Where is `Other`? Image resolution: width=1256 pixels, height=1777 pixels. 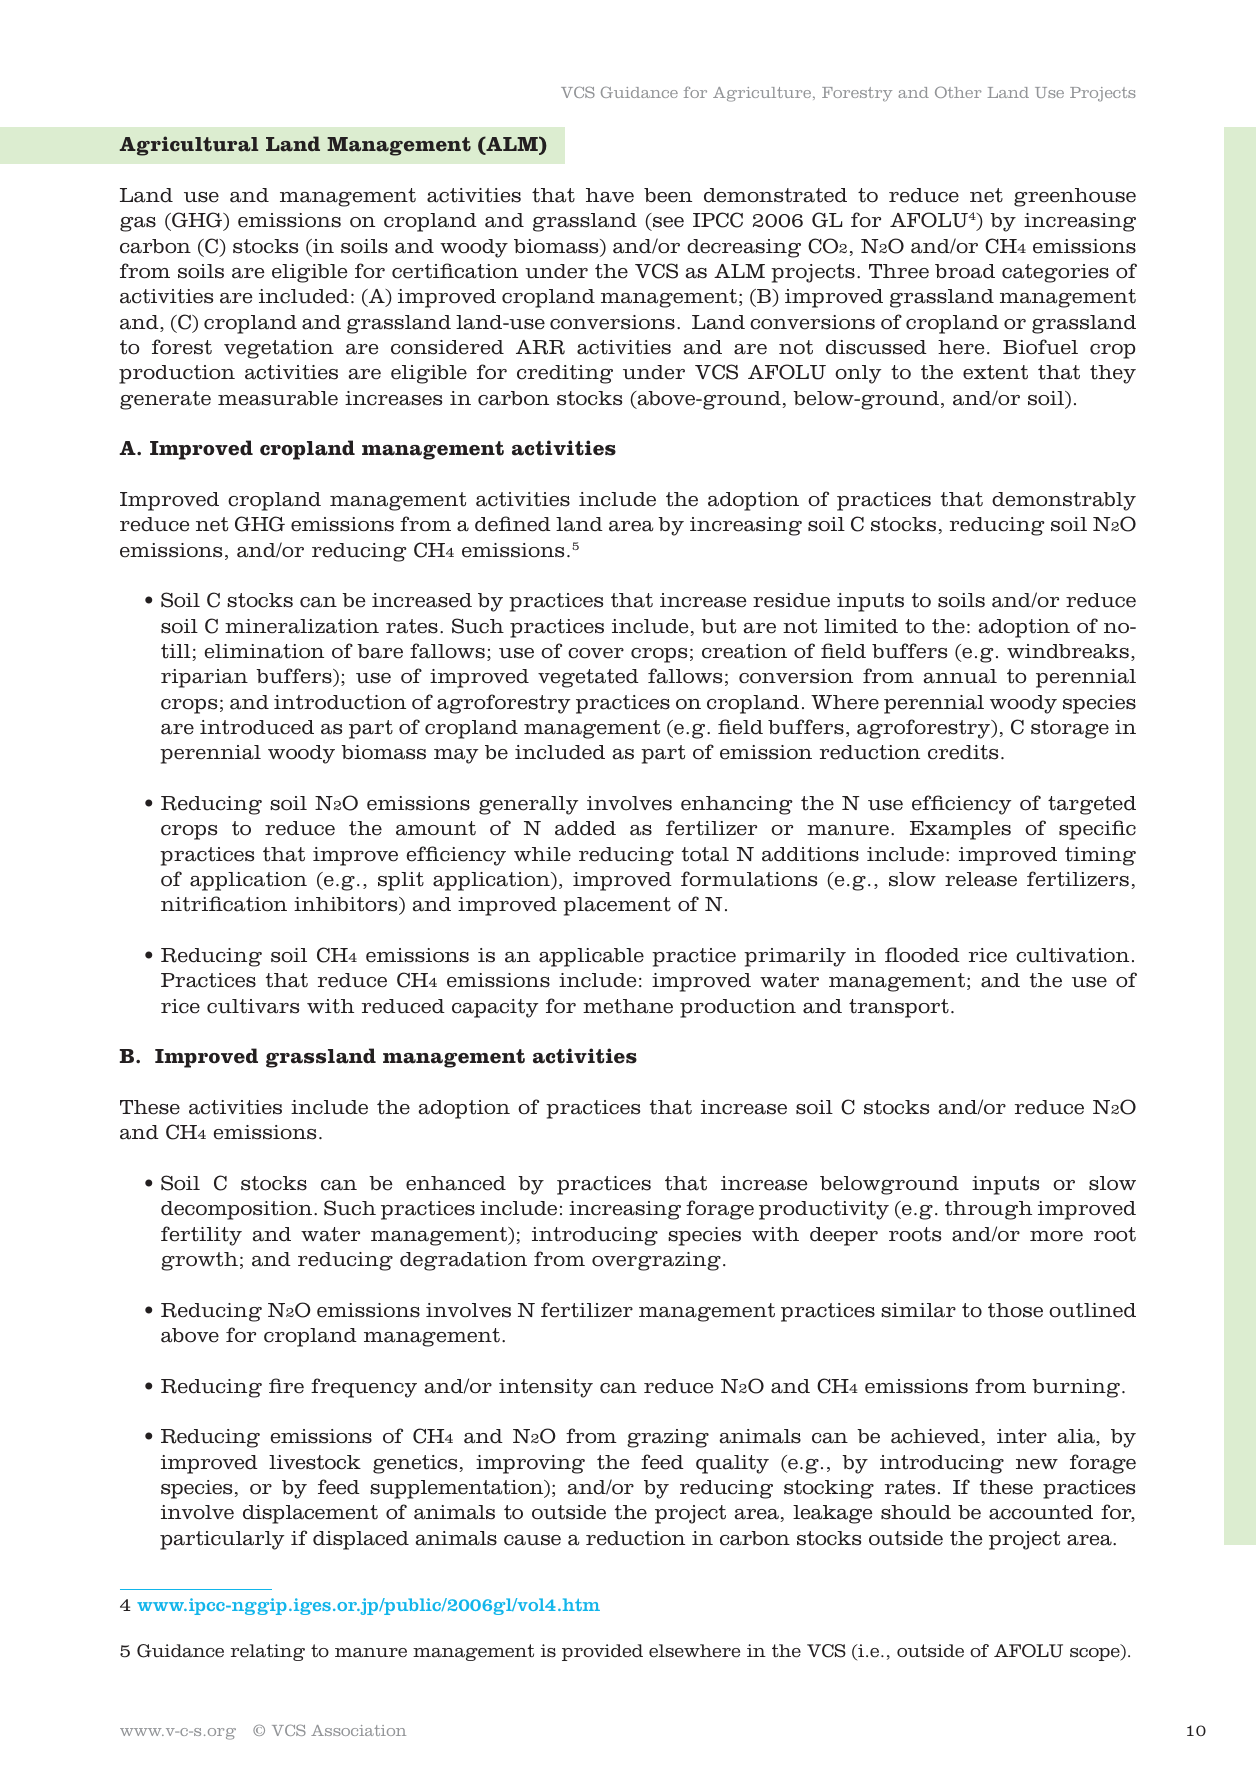
Other is located at coordinates (958, 92).
